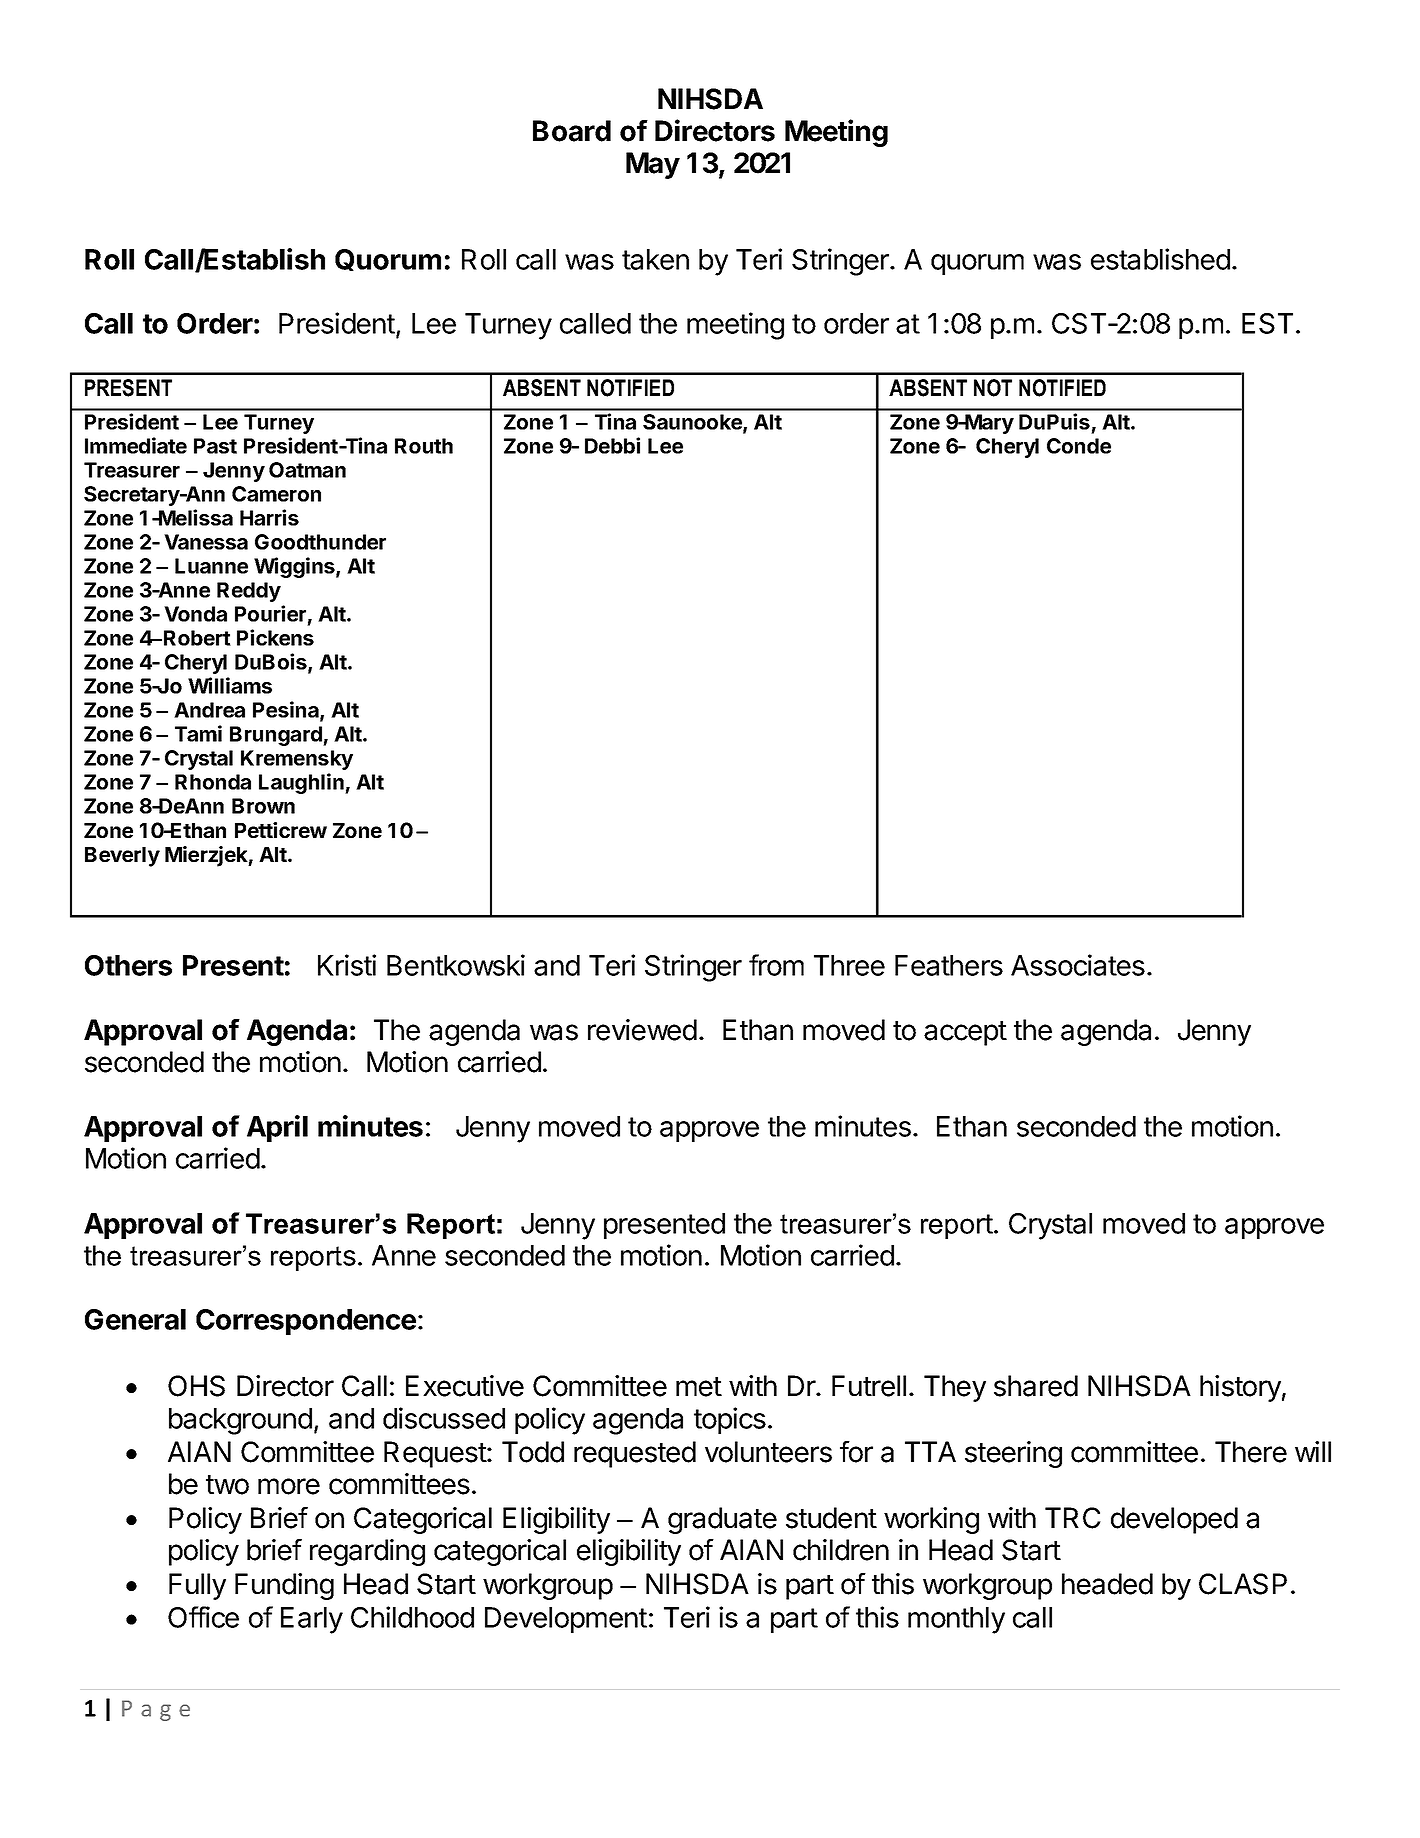  I want to click on Routh, so click(424, 446).
